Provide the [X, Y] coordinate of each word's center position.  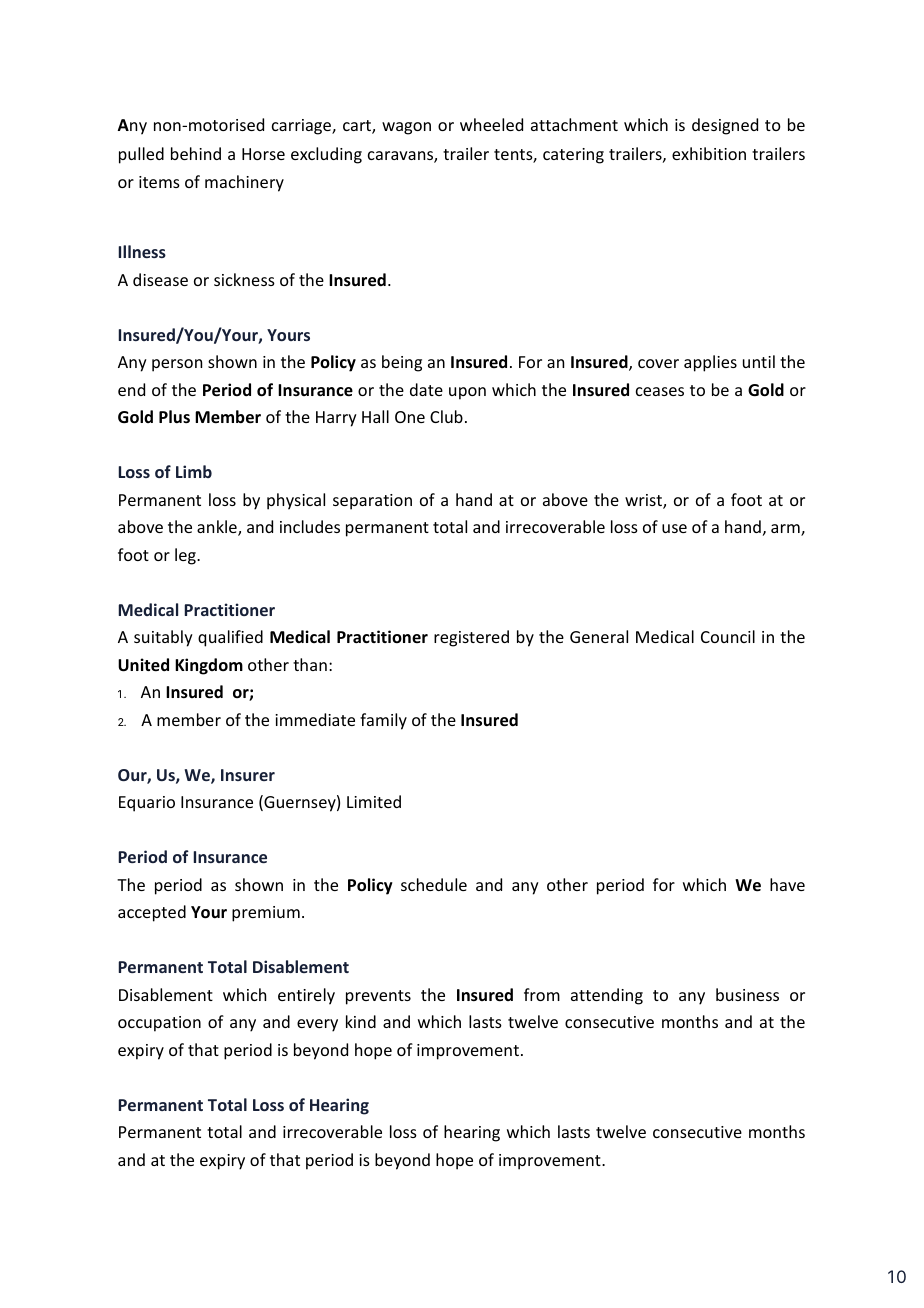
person [177, 365]
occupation [159, 1024]
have [787, 884]
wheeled [491, 124]
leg [186, 556]
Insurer [248, 775]
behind [196, 153]
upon [467, 393]
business [747, 994]
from [542, 994]
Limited [374, 801]
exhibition [709, 153]
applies [710, 363]
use [674, 528]
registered [471, 638]
